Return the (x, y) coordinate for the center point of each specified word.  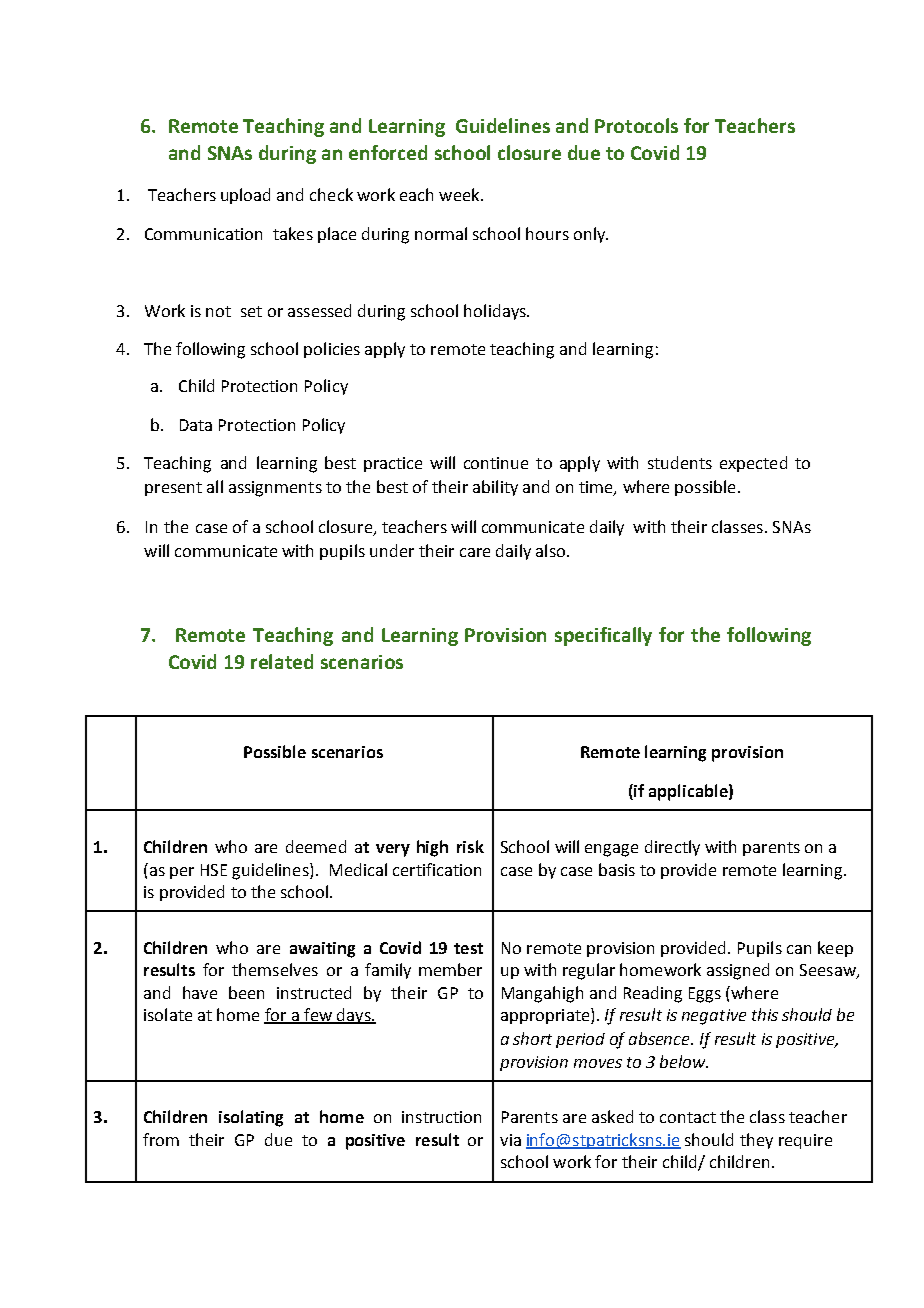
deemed (316, 846)
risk (470, 846)
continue (496, 463)
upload (245, 196)
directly (672, 848)
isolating (251, 1118)
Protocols (636, 125)
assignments (275, 489)
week (460, 194)
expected (753, 464)
